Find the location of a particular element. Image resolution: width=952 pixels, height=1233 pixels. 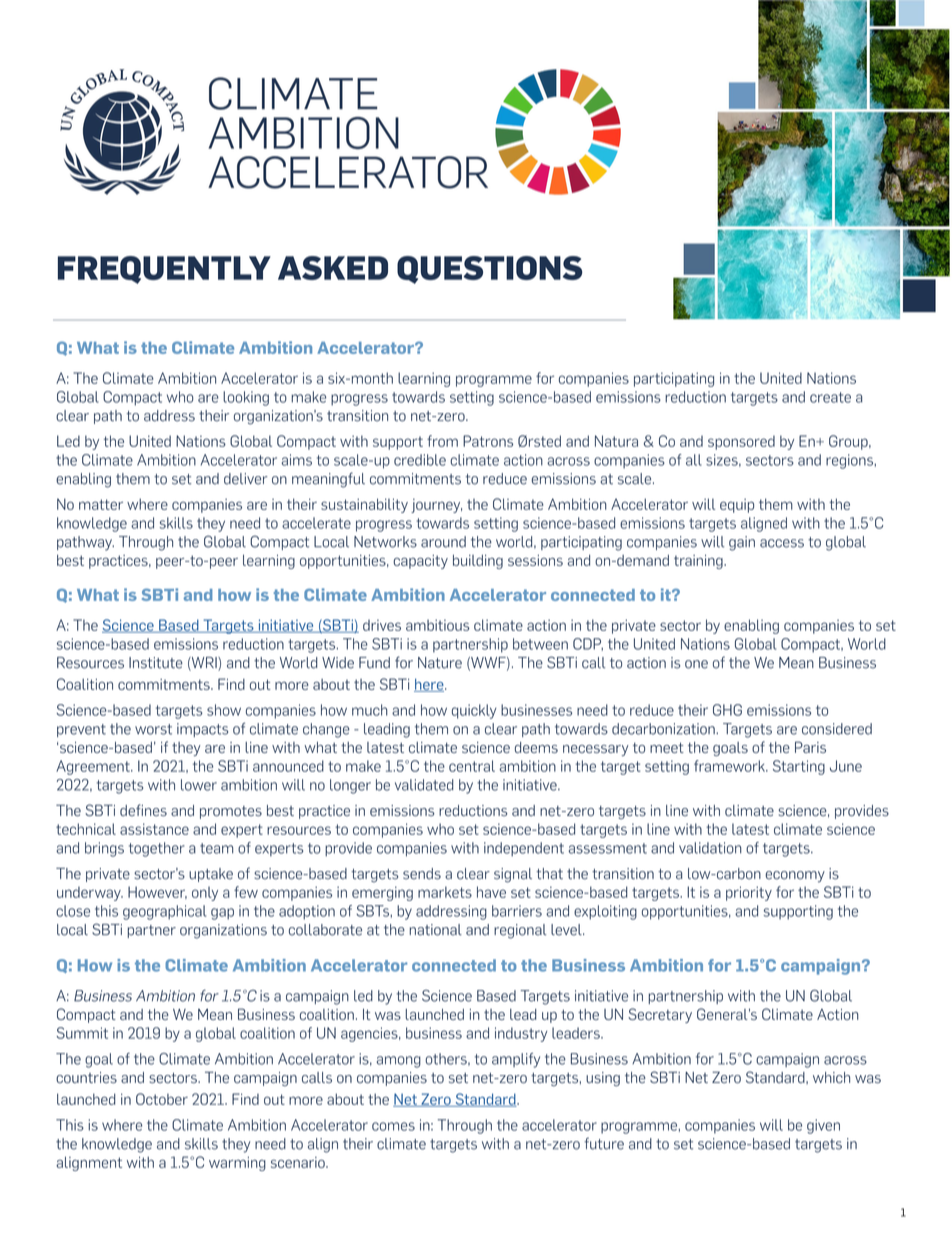

matter is located at coordinates (101, 504).
